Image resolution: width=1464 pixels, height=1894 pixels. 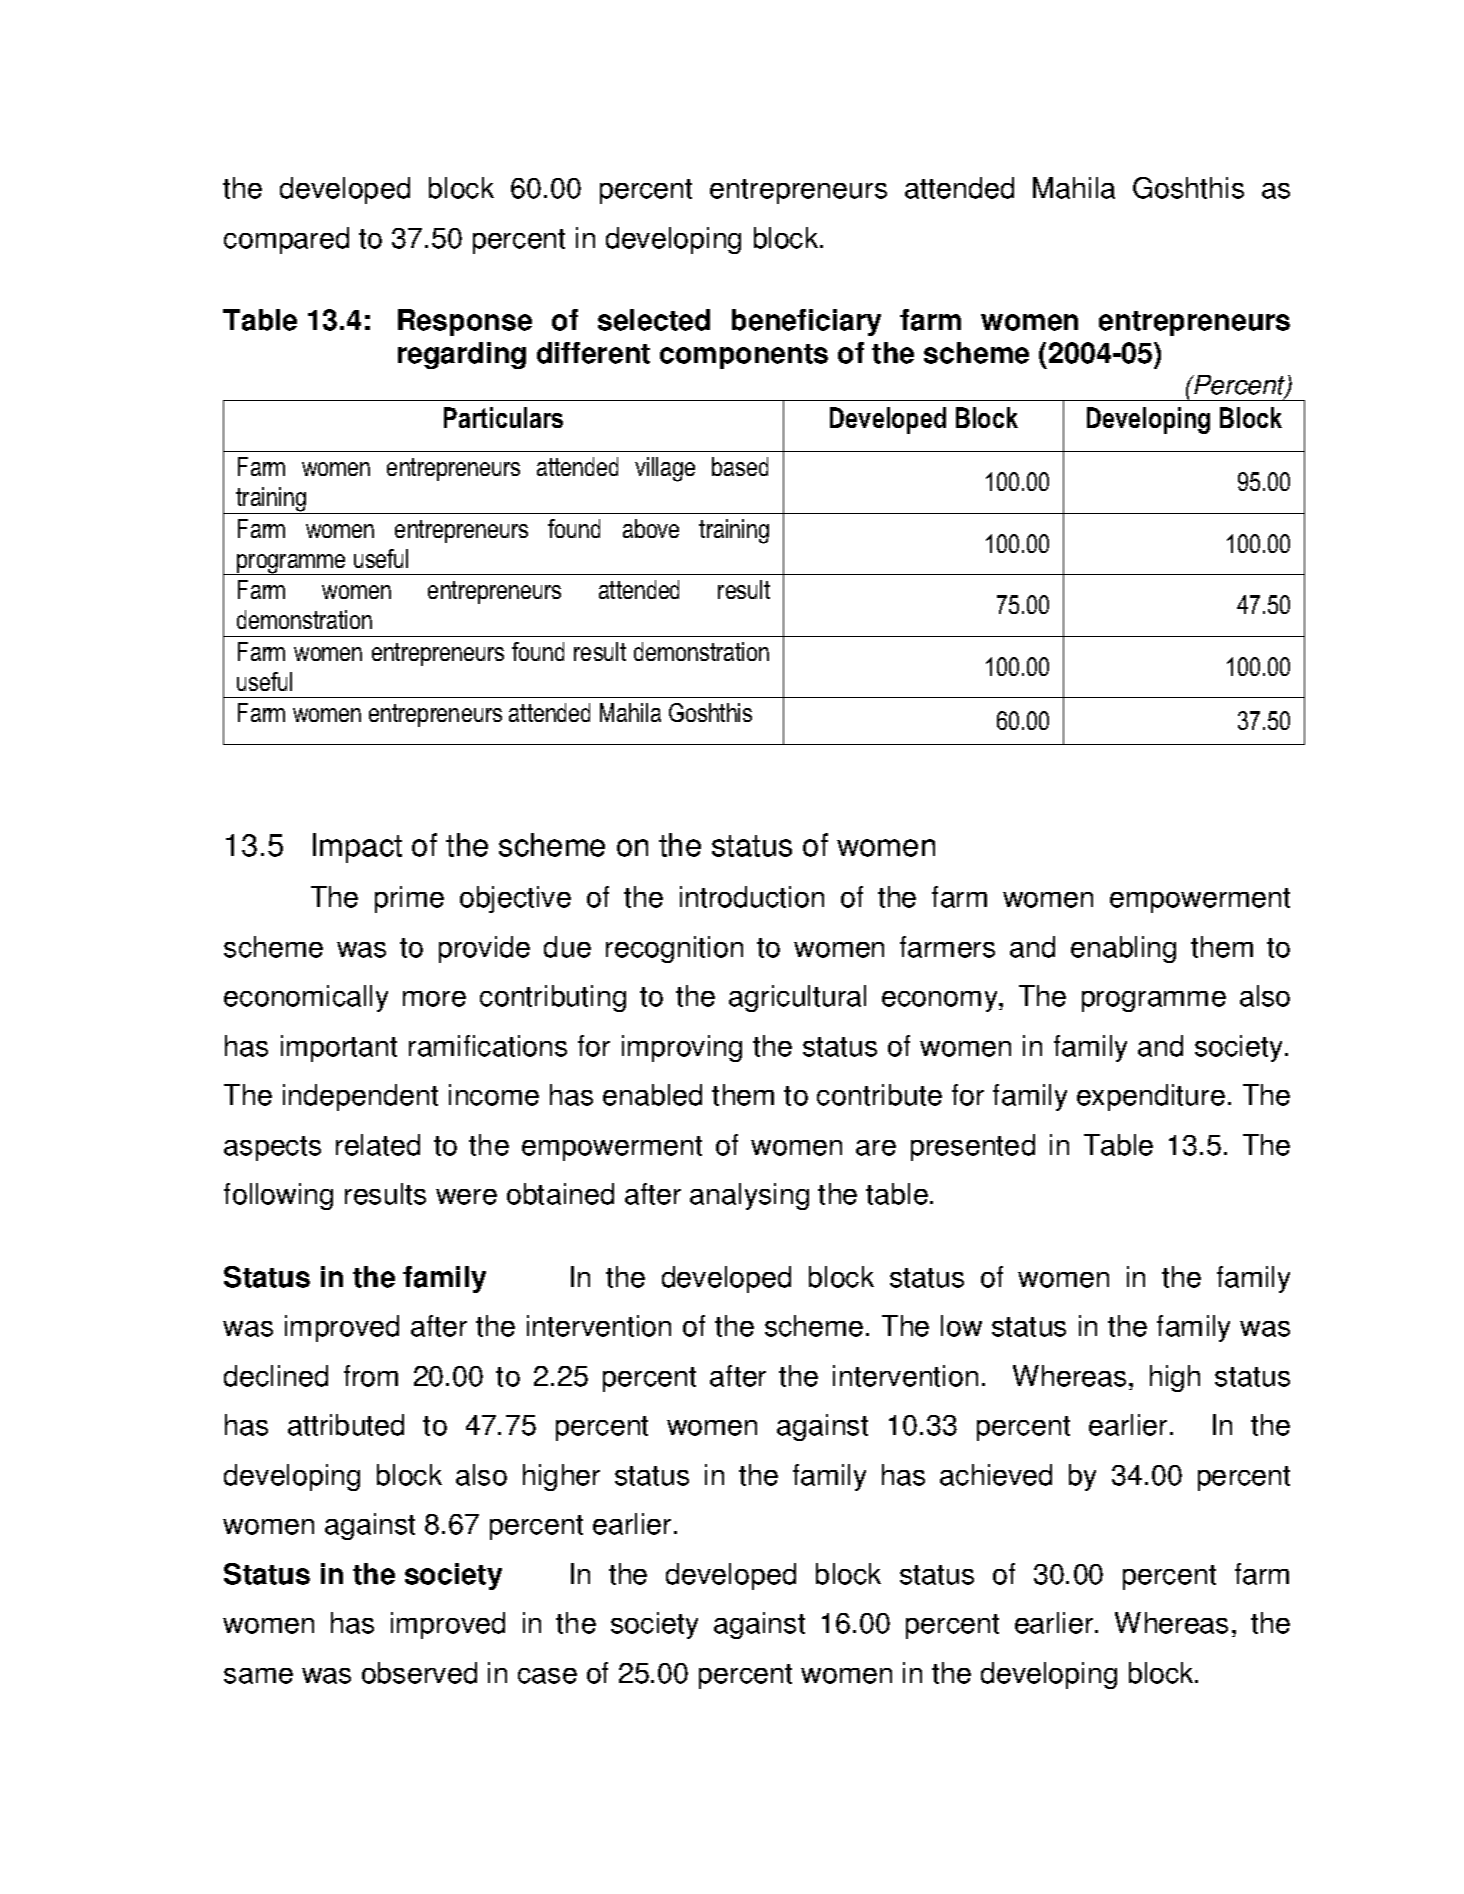 What do you see at coordinates (419, 1673) in the screenshot?
I see `observed` at bounding box center [419, 1673].
